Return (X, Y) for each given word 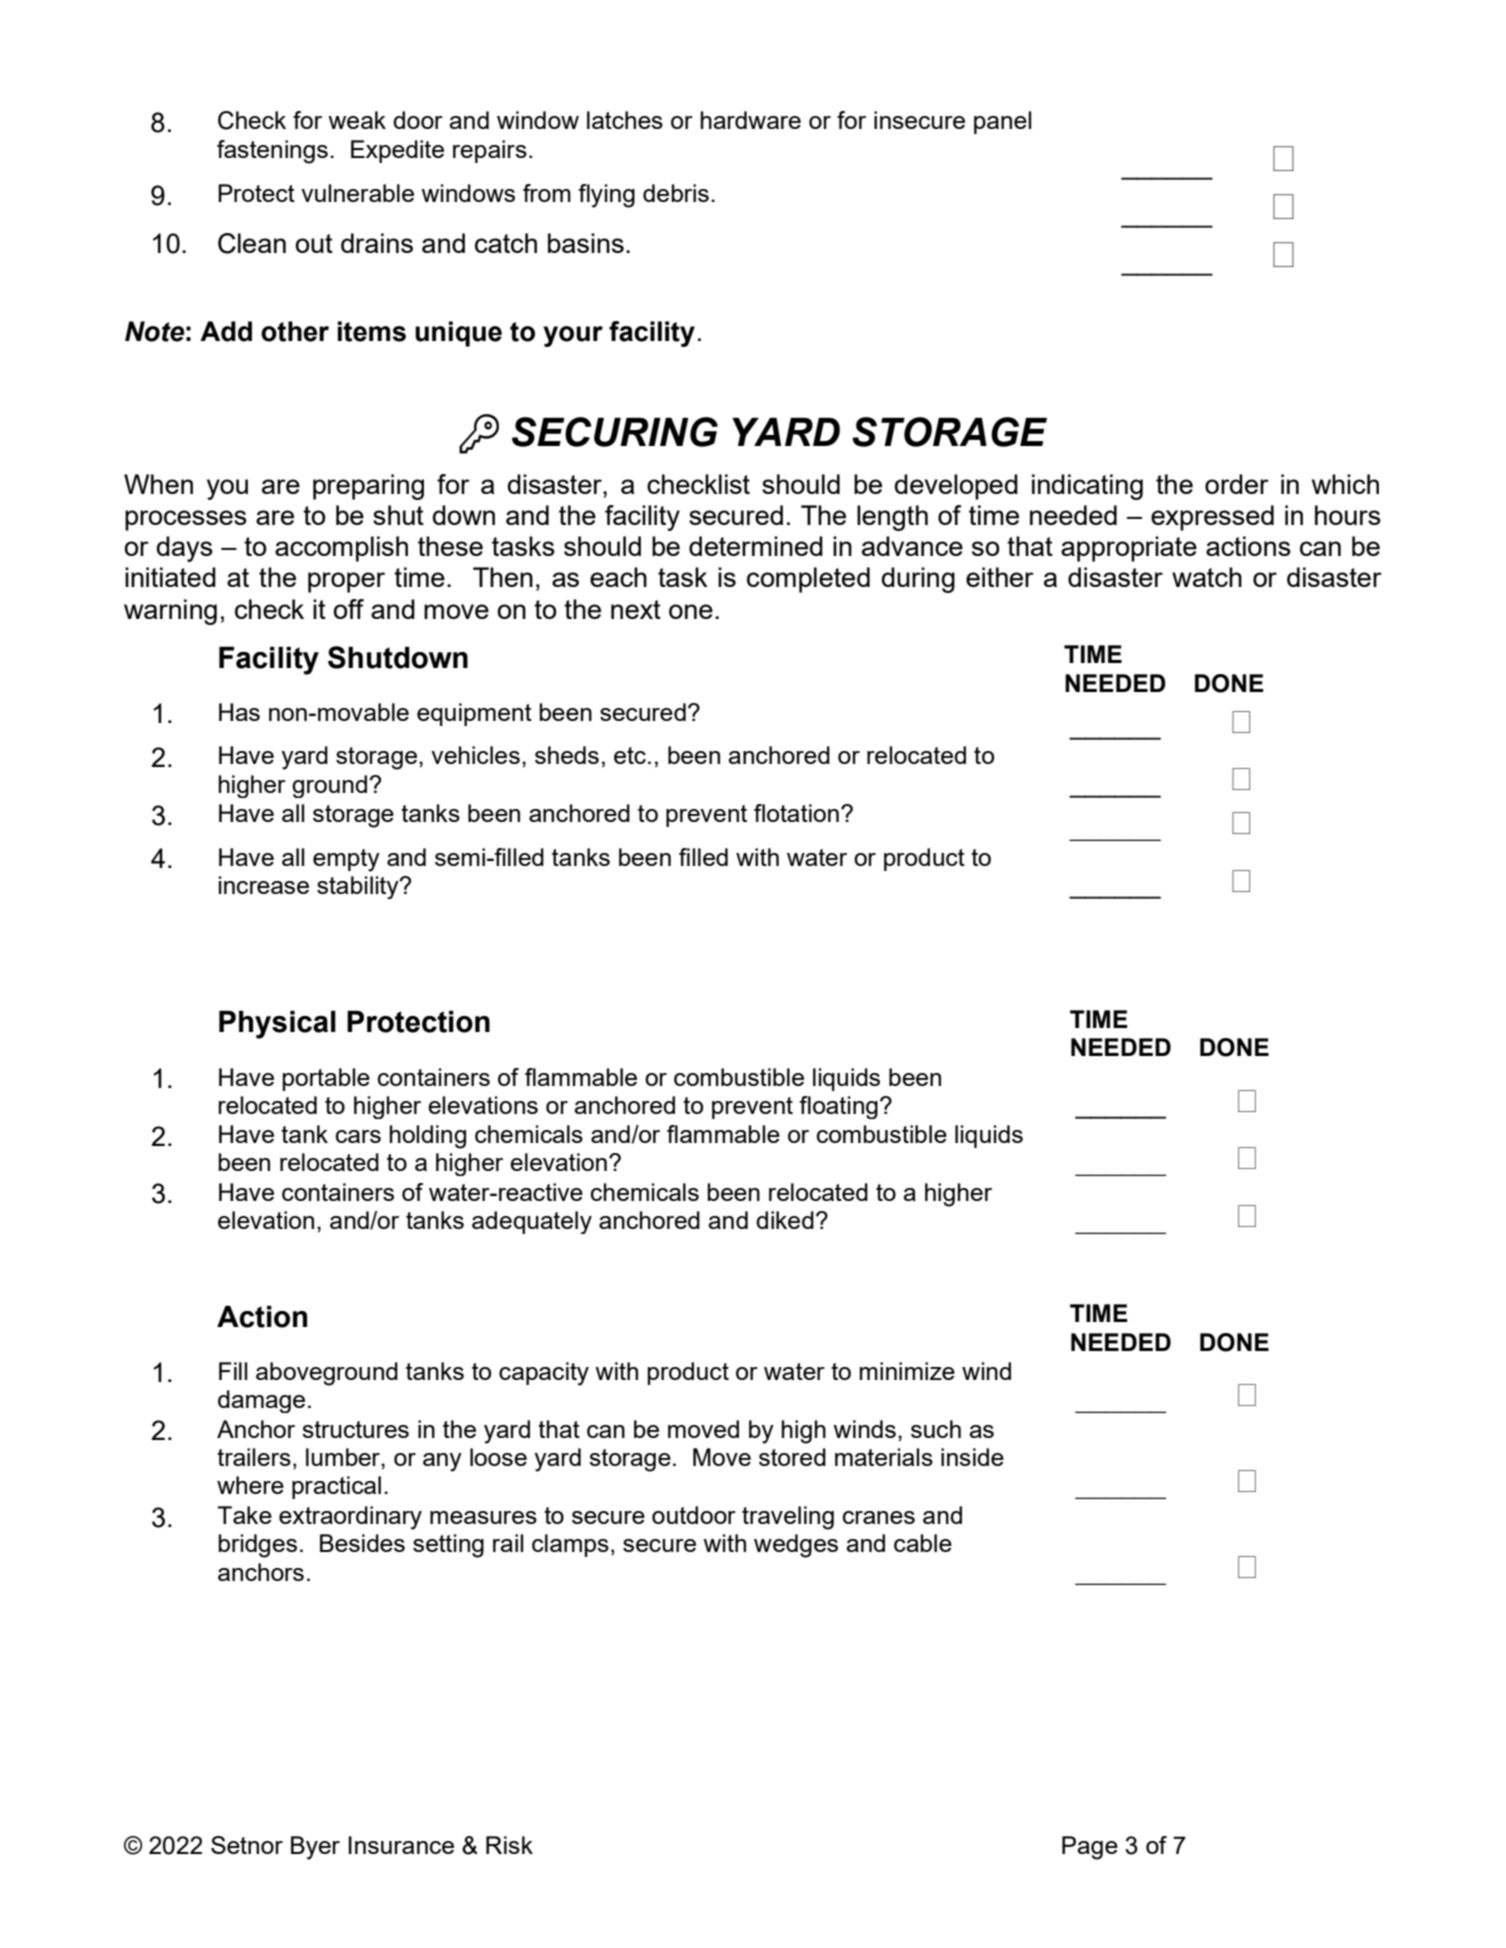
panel (1002, 122)
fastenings (272, 152)
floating (838, 1107)
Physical (277, 1024)
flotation (796, 813)
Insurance (401, 1845)
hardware (751, 120)
